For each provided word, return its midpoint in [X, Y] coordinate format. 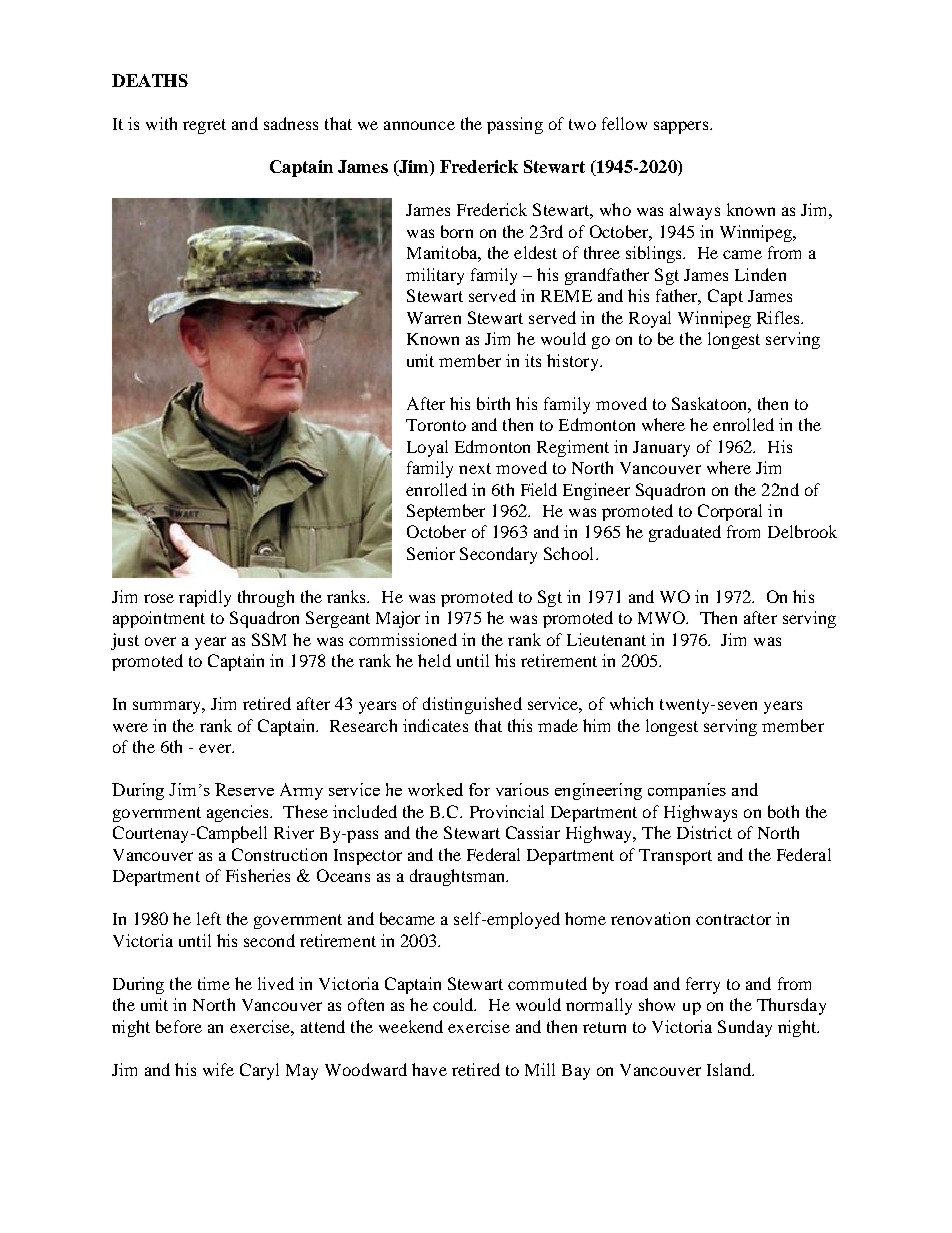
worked [435, 789]
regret [204, 126]
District [704, 832]
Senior [431, 553]
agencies [239, 813]
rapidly [205, 598]
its [533, 360]
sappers [682, 127]
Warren [434, 318]
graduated [685, 533]
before [179, 1026]
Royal [650, 319]
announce [419, 125]
